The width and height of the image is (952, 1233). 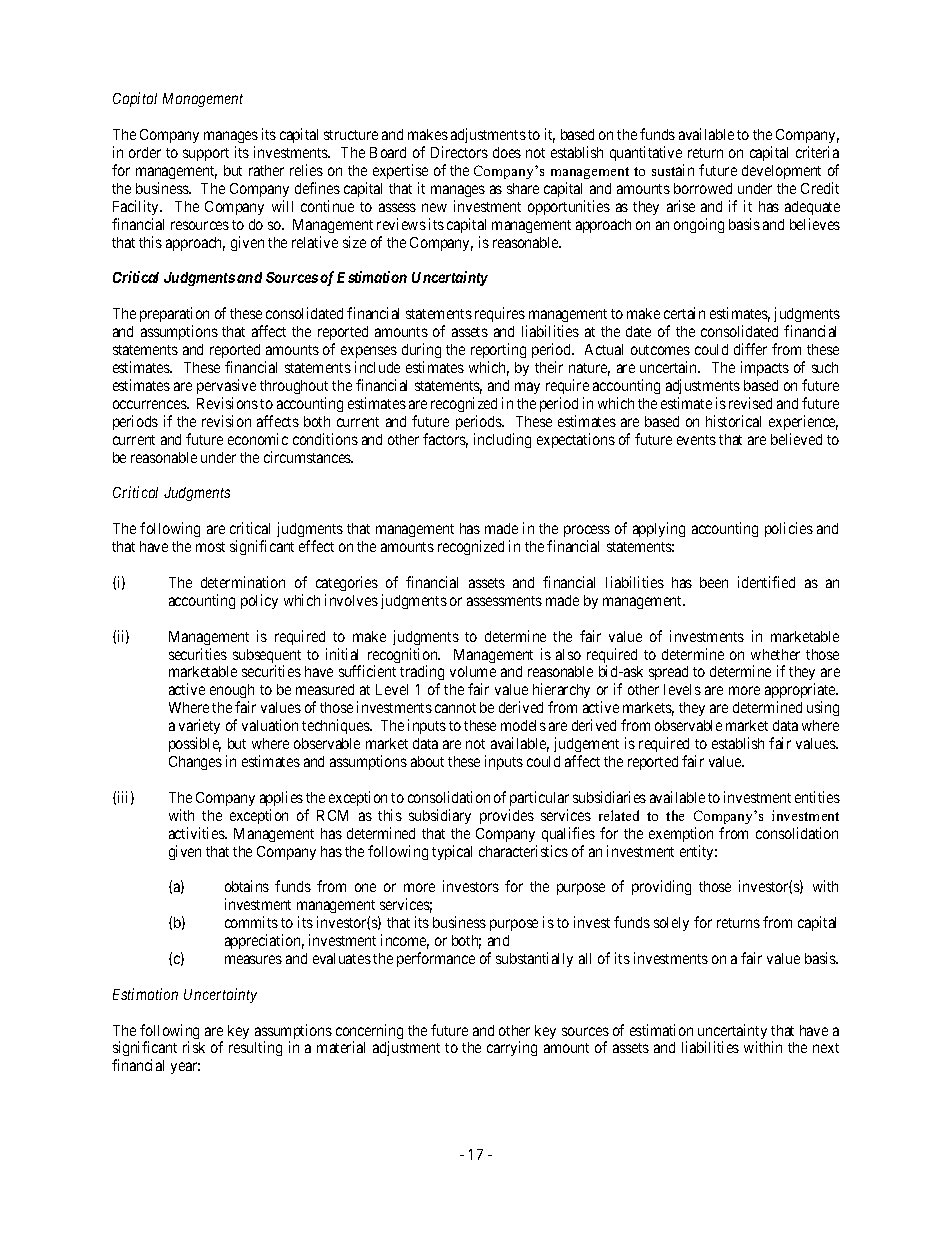 I want to click on models, so click(x=523, y=725).
